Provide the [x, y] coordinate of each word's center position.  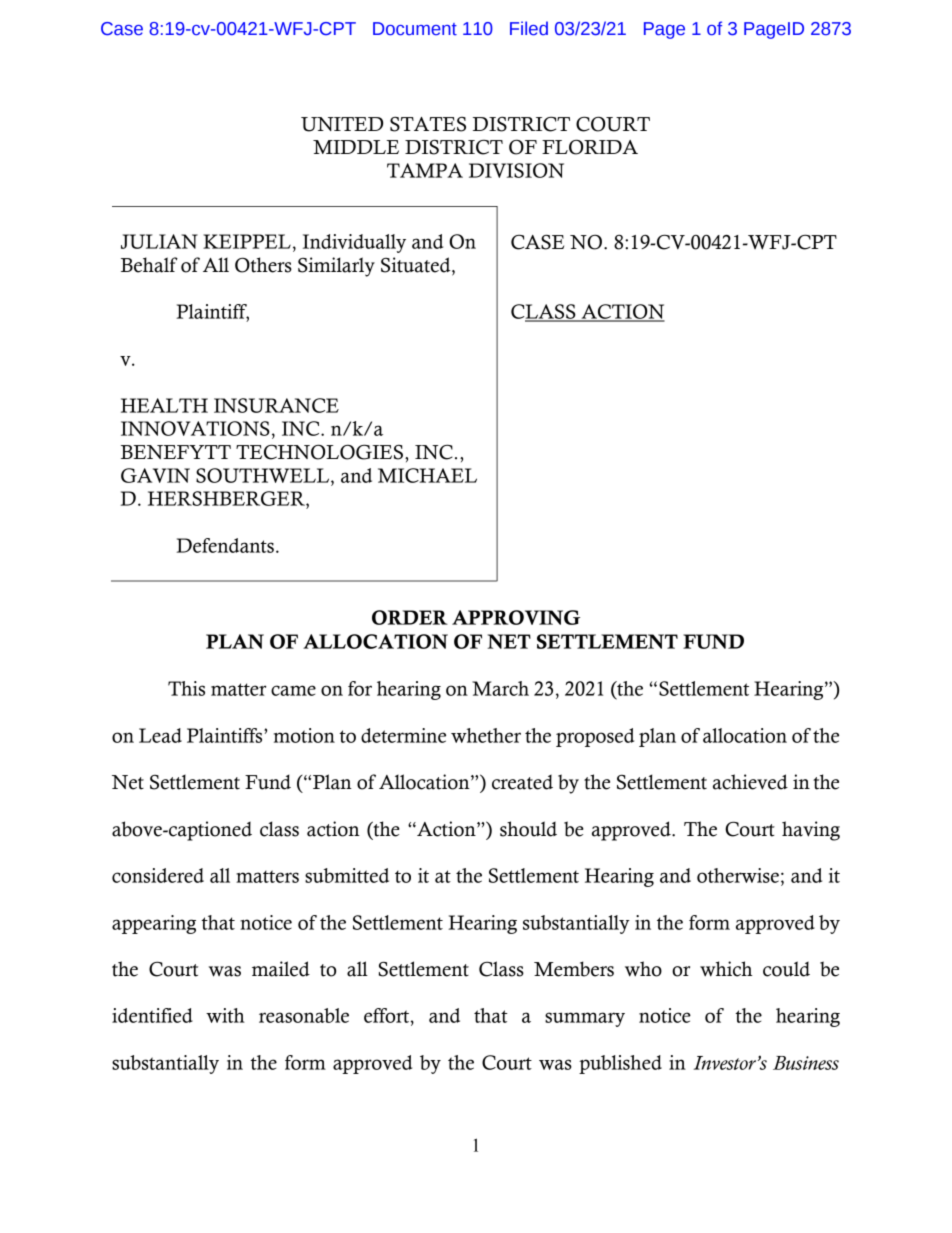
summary [585, 1019]
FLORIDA [590, 147]
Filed [529, 28]
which [726, 969]
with [225, 1015]
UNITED [342, 124]
